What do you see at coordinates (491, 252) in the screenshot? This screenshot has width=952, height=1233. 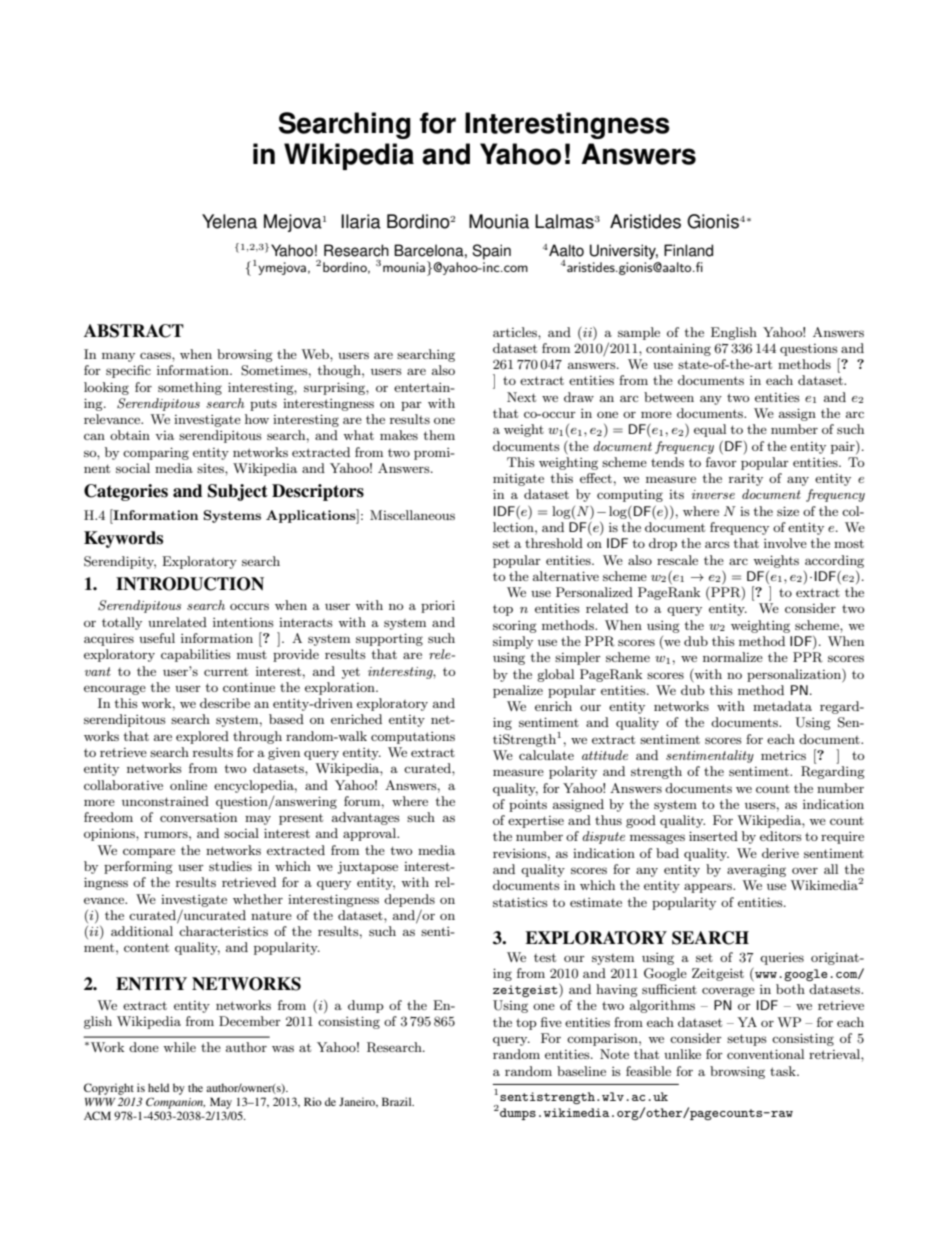 I see `Spain` at bounding box center [491, 252].
